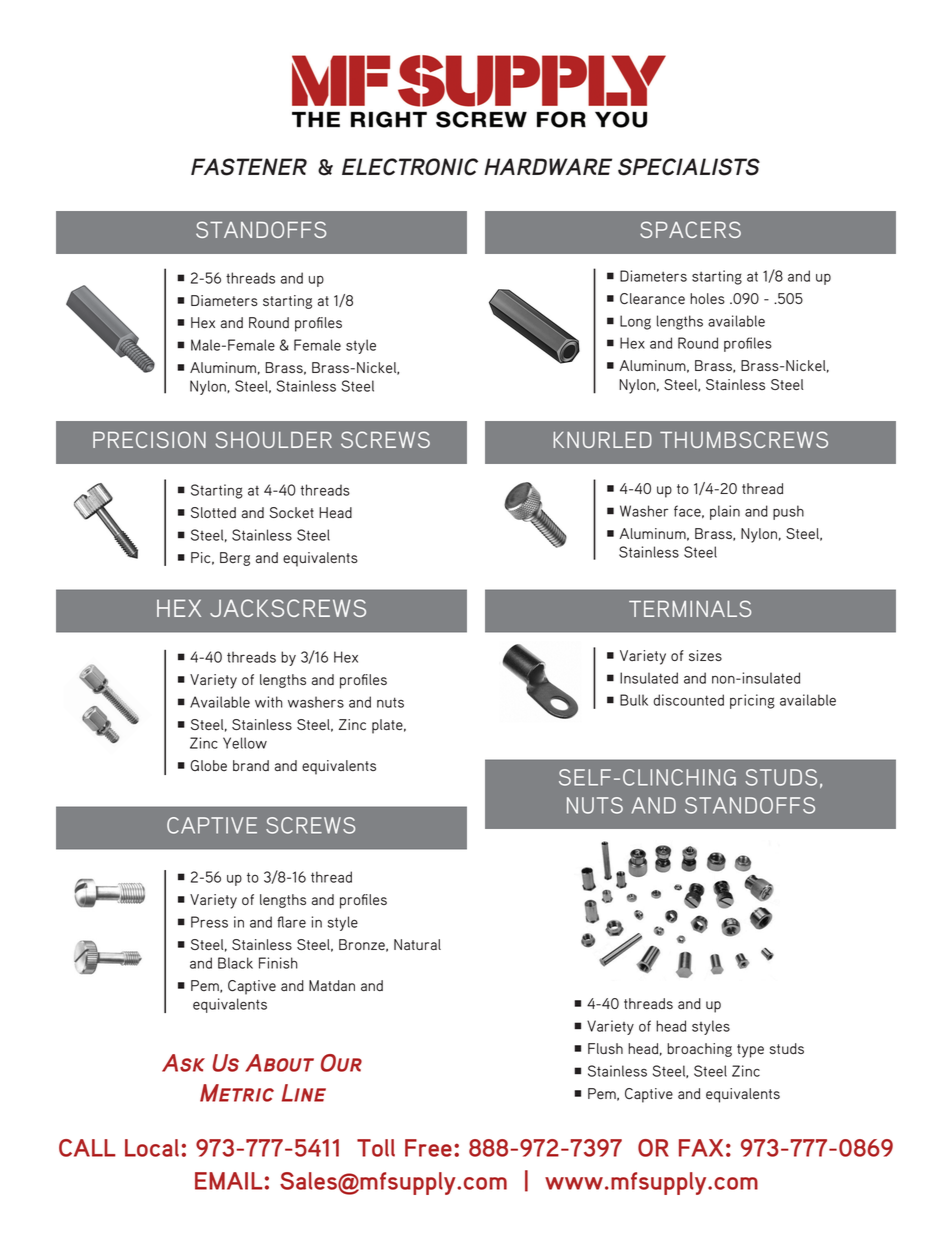  I want to click on Socket, so click(291, 512).
